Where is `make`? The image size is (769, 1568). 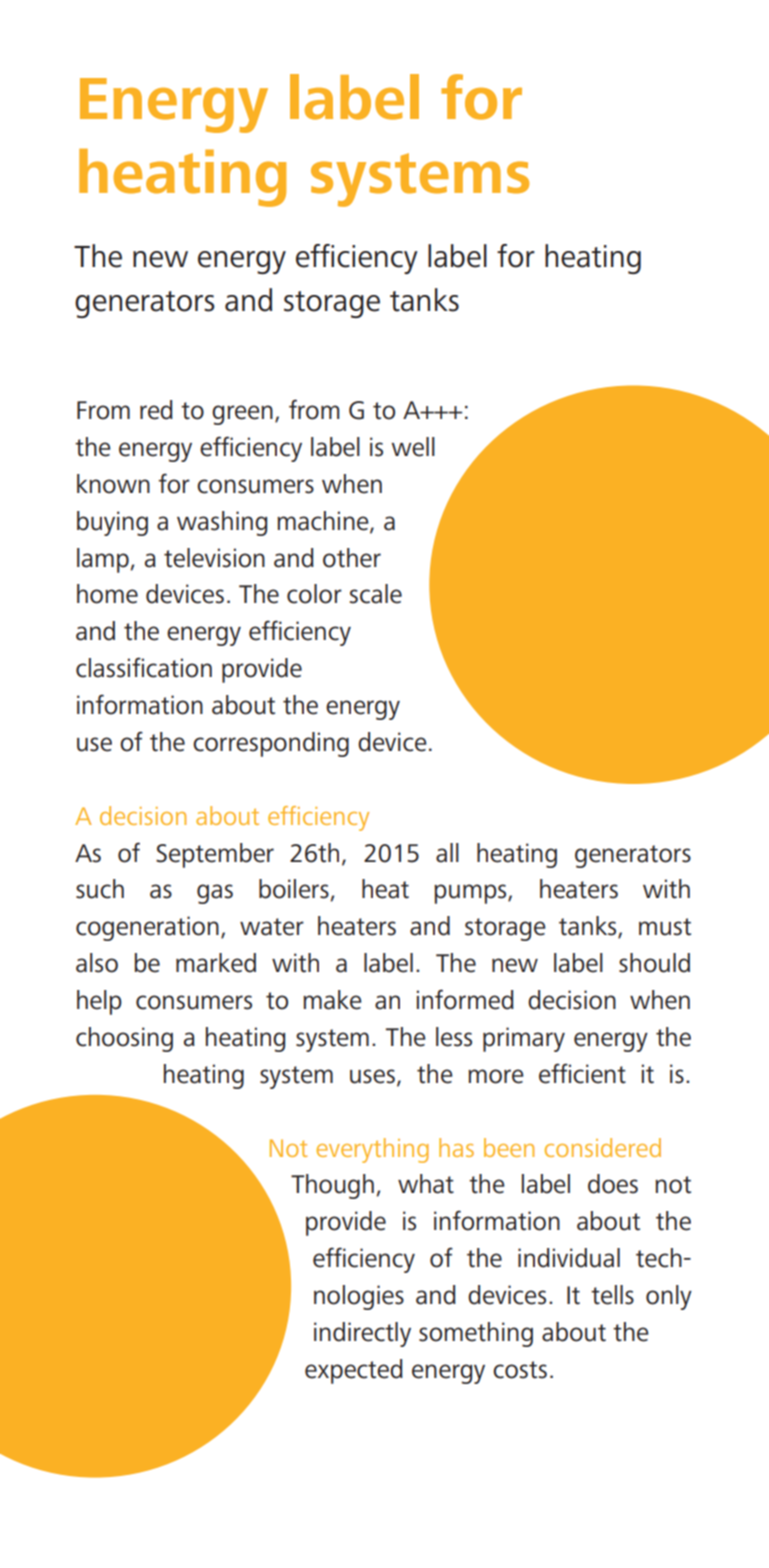
make is located at coordinates (332, 1000).
